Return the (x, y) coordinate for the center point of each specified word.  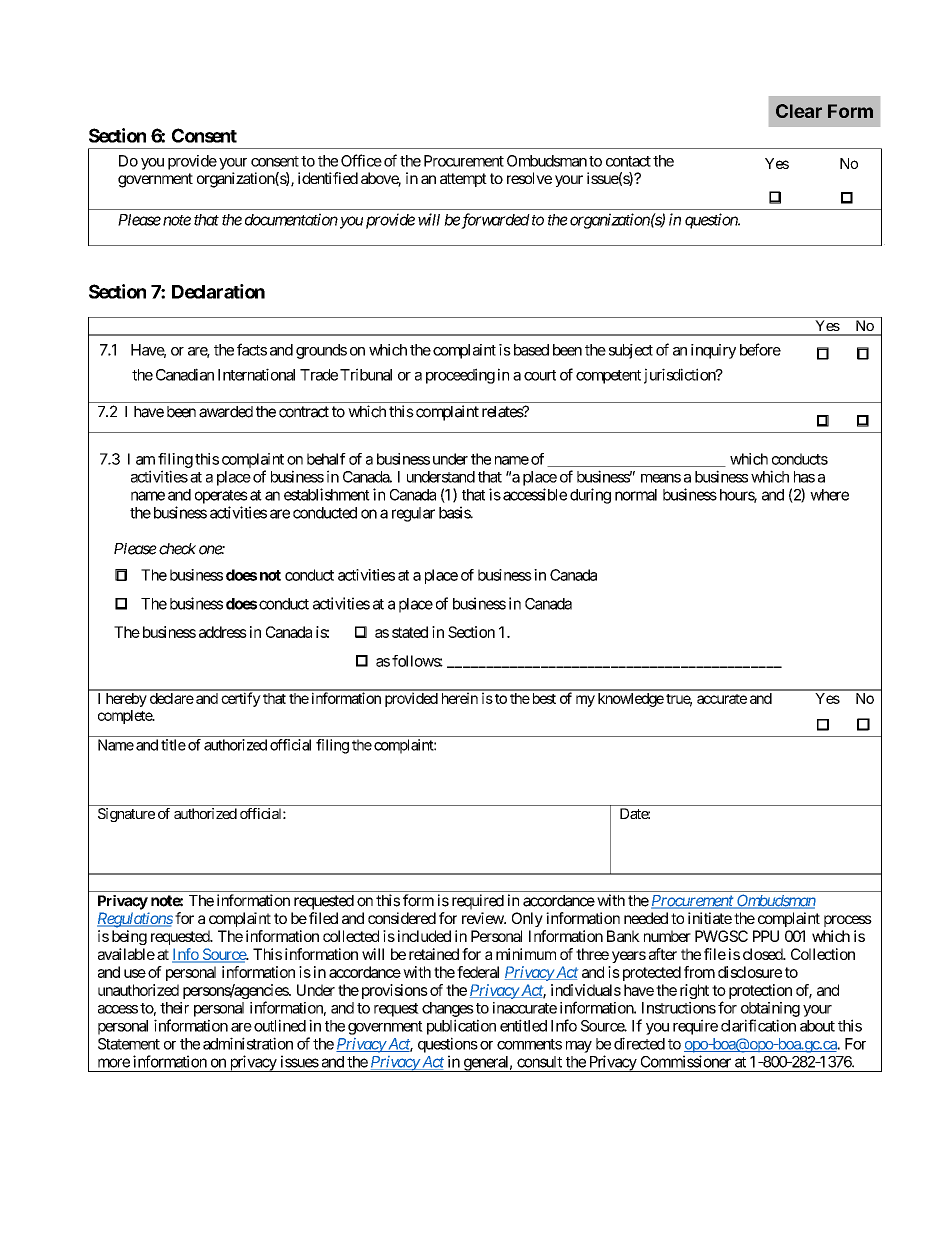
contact (628, 161)
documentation (291, 219)
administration (248, 1043)
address (223, 632)
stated (410, 632)
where (829, 495)
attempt (463, 180)
